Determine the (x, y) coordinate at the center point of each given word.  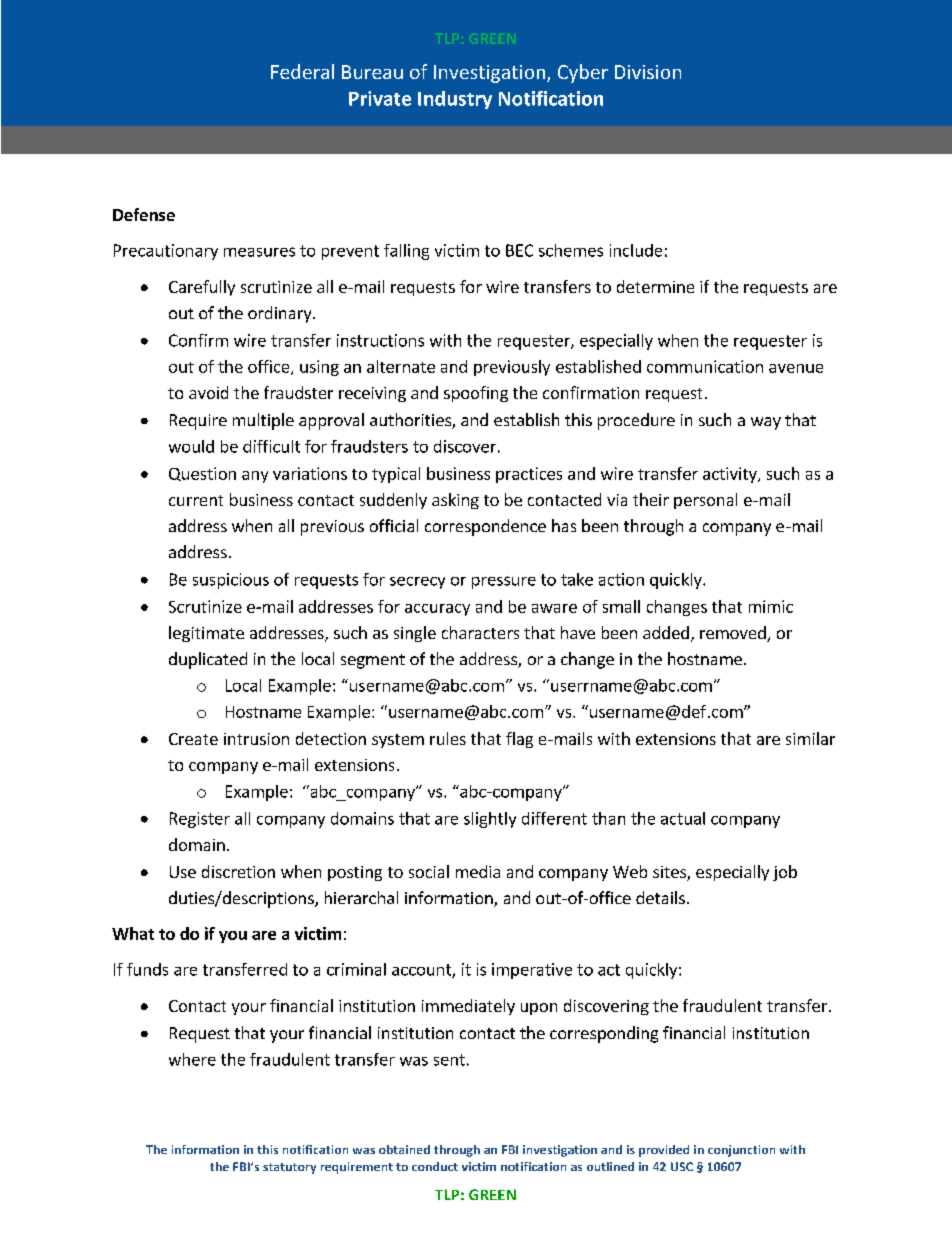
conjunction (741, 1151)
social (429, 871)
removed (734, 634)
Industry (455, 100)
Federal (302, 71)
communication (705, 366)
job (785, 873)
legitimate (206, 634)
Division (648, 72)
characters (480, 632)
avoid (208, 392)
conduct (435, 1166)
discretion (238, 871)
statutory (289, 1168)
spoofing (476, 394)
